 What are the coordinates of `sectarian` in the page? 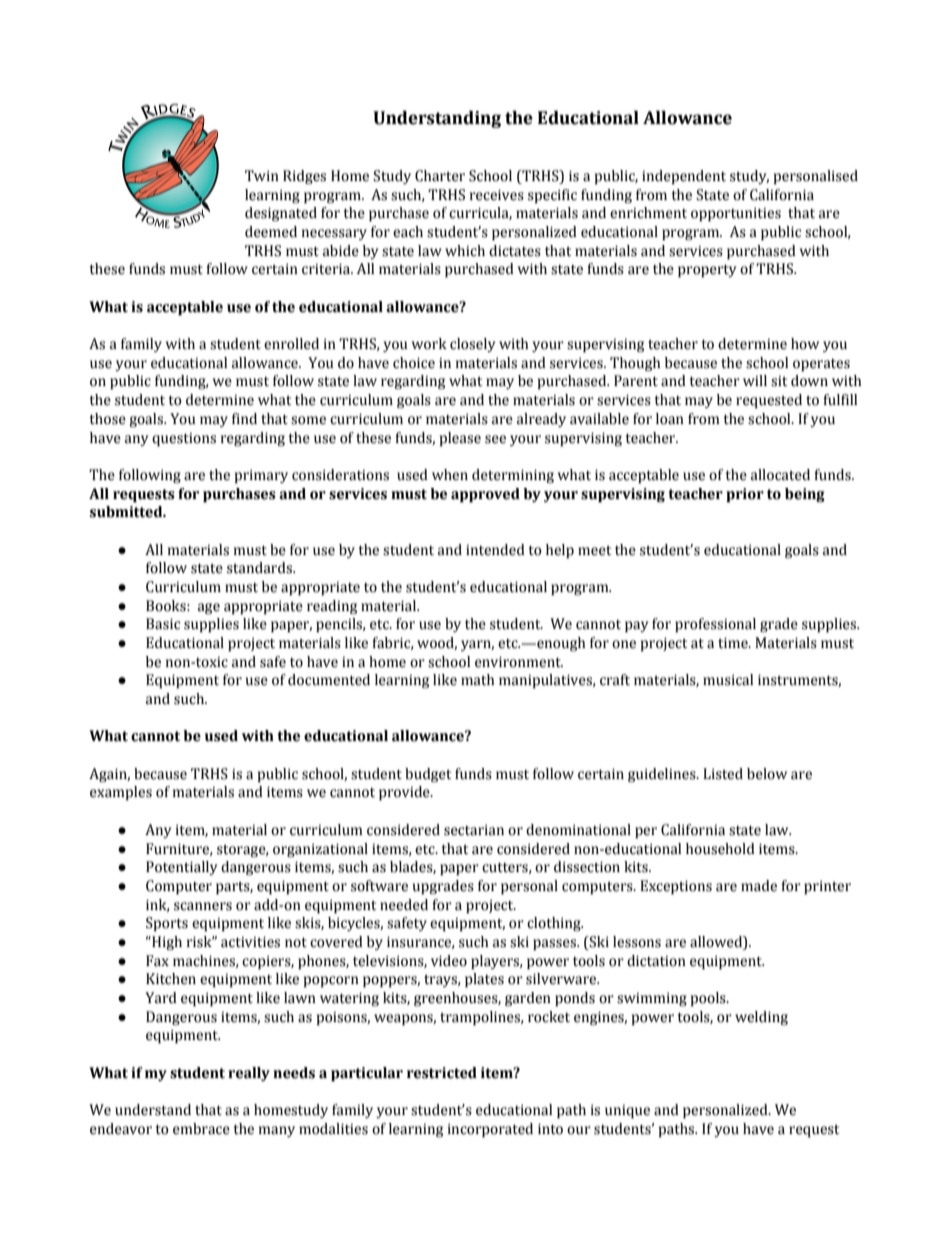 It's located at (474, 830).
